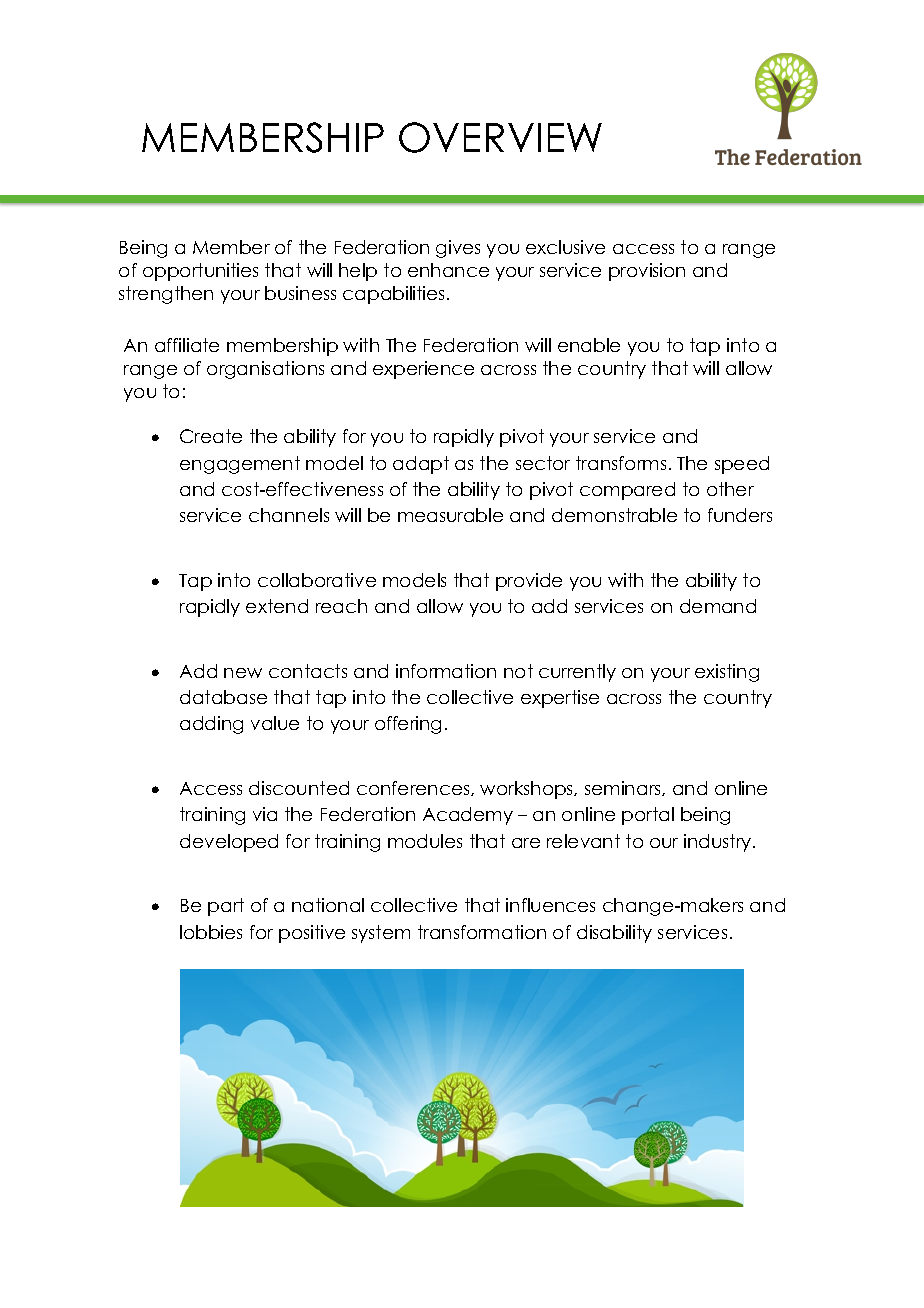  Describe the element at coordinates (647, 272) in the screenshot. I see `provision` at that location.
